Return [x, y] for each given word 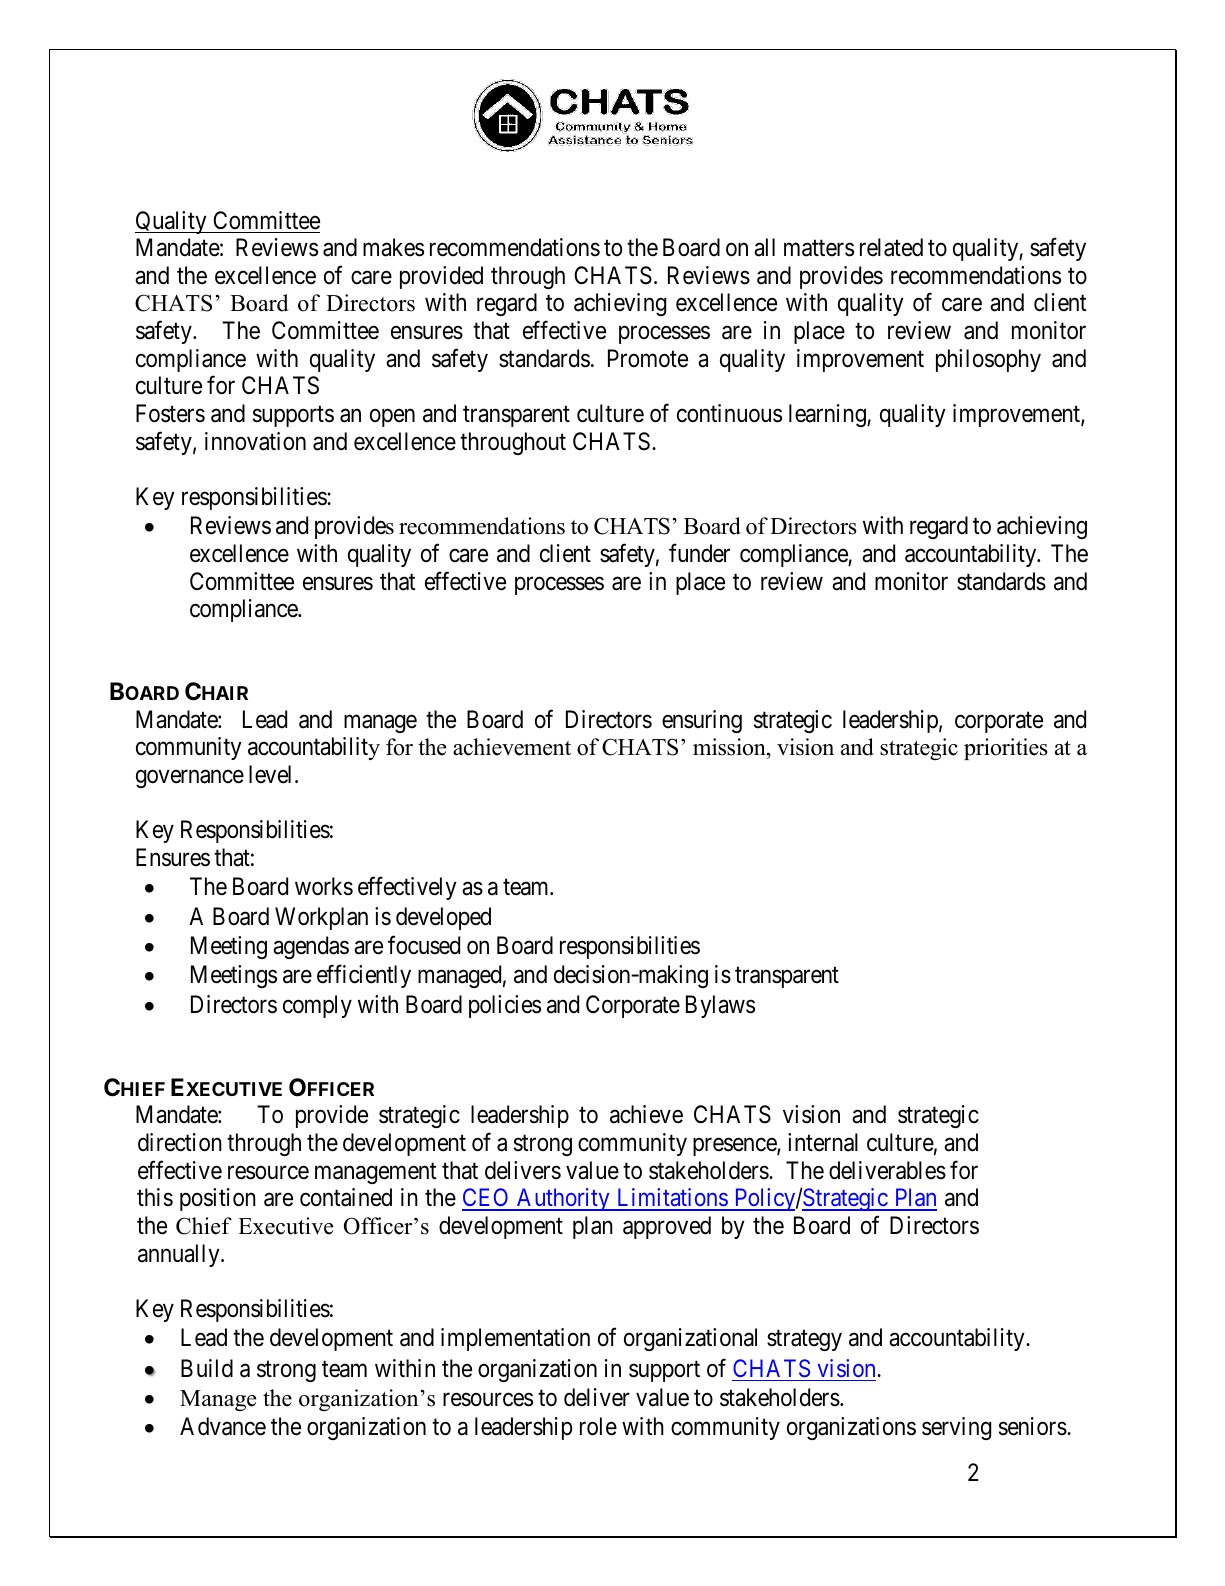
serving [956, 1428]
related [891, 247]
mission [730, 748]
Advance [223, 1426]
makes [393, 247]
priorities [1006, 749]
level [272, 774]
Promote [648, 358]
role [598, 1426]
